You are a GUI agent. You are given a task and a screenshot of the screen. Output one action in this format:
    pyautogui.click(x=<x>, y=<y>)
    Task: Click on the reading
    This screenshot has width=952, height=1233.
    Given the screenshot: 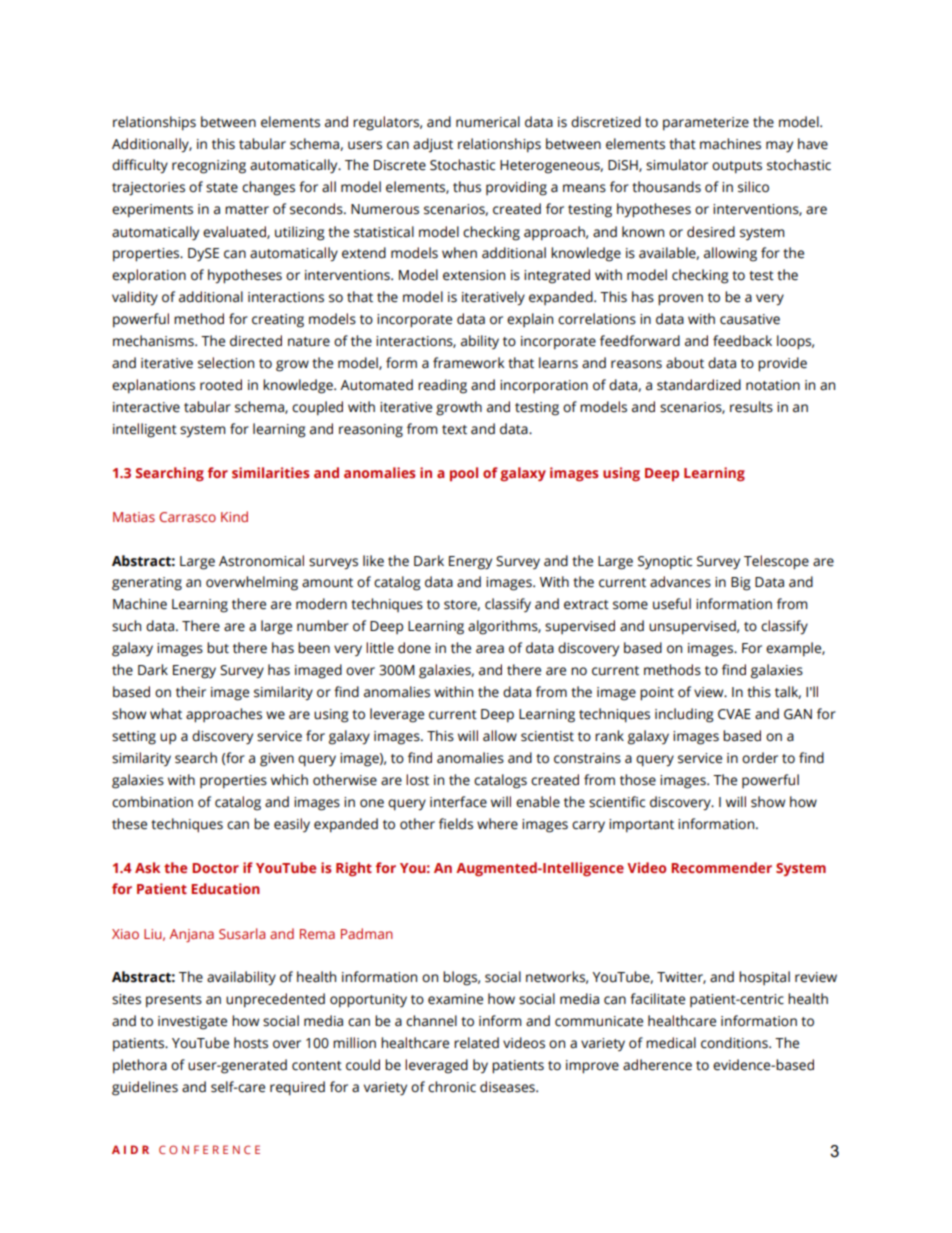 What is the action you would take?
    pyautogui.click(x=442, y=386)
